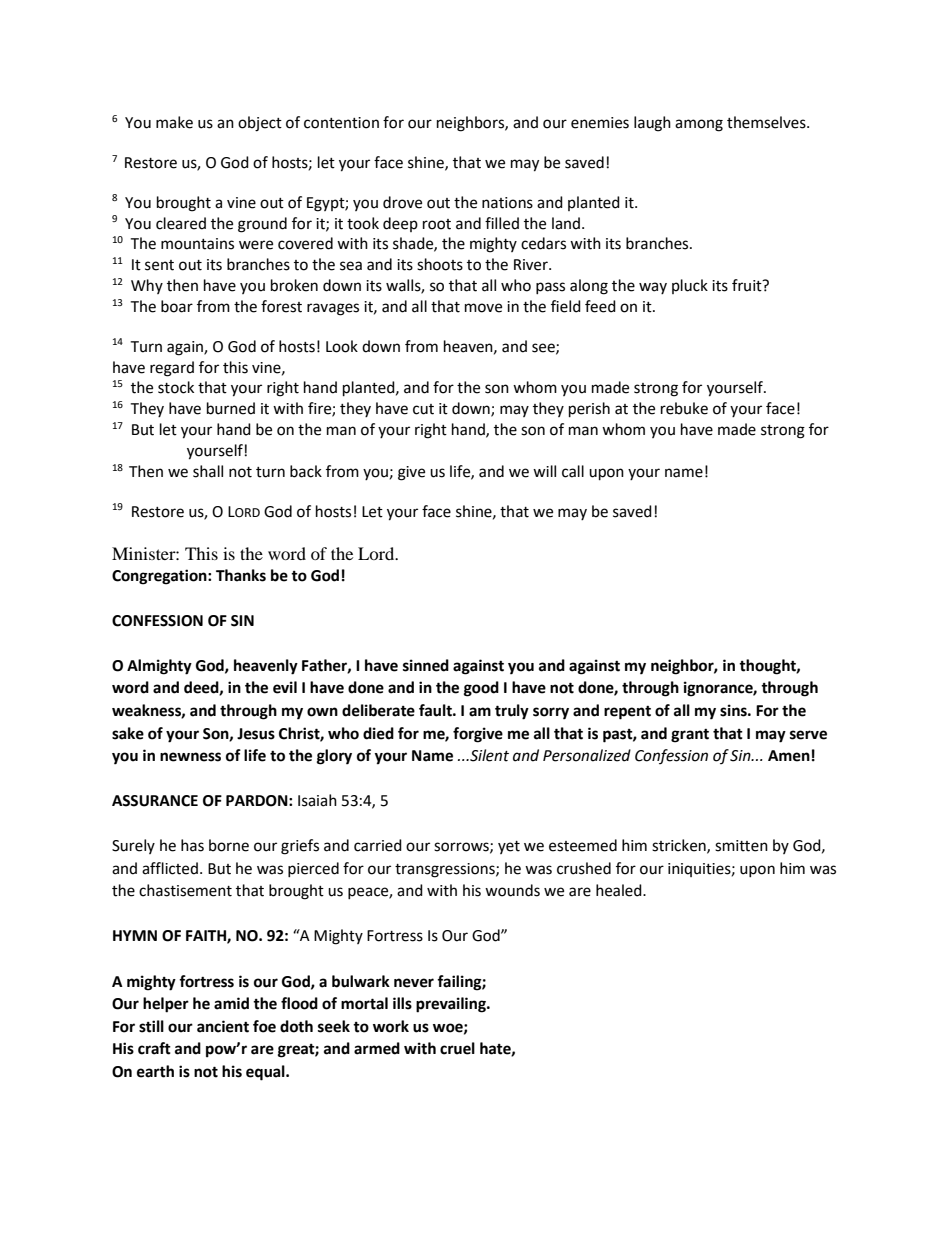 The image size is (952, 1233). Describe the element at coordinates (426, 665) in the image. I see `sinned` at that location.
